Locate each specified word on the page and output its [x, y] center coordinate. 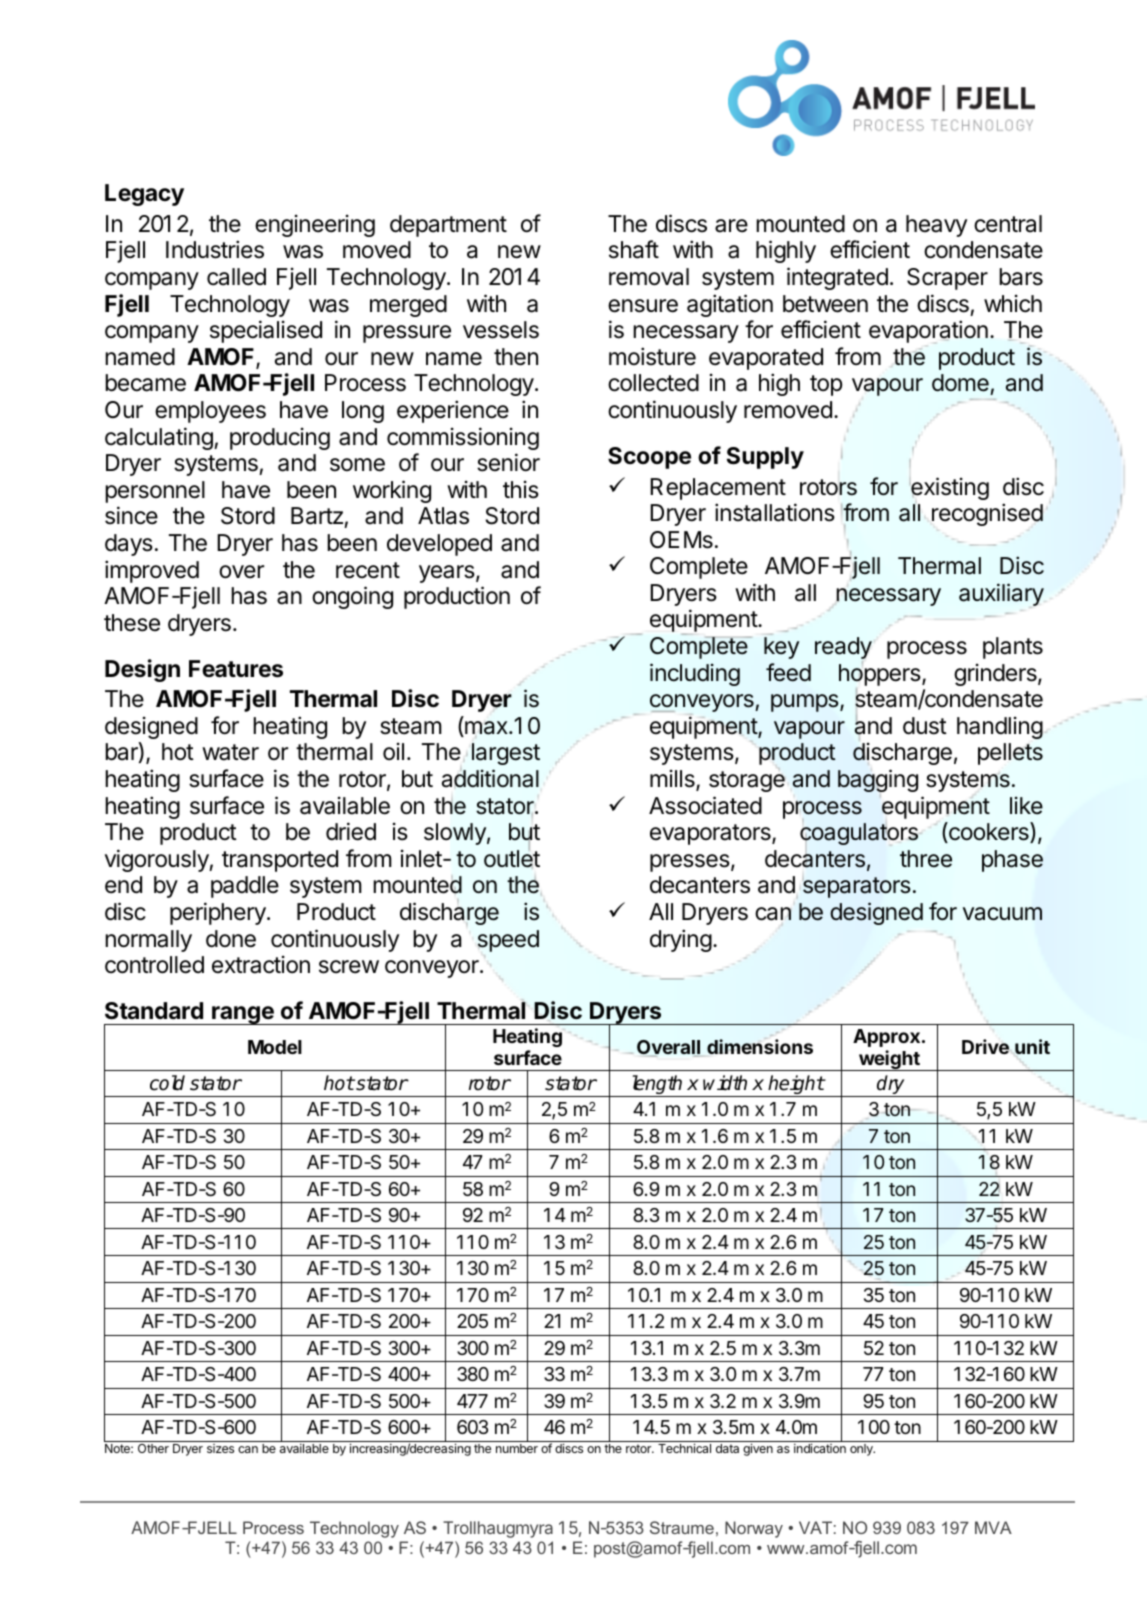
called [236, 277]
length [657, 1086]
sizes [220, 1448]
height [796, 1086]
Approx [886, 1038]
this [521, 489]
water [230, 752]
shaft [634, 249]
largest [506, 754]
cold [167, 1083]
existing [949, 488]
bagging [878, 780]
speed [508, 941]
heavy [936, 226]
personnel [155, 492]
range [243, 1015]
